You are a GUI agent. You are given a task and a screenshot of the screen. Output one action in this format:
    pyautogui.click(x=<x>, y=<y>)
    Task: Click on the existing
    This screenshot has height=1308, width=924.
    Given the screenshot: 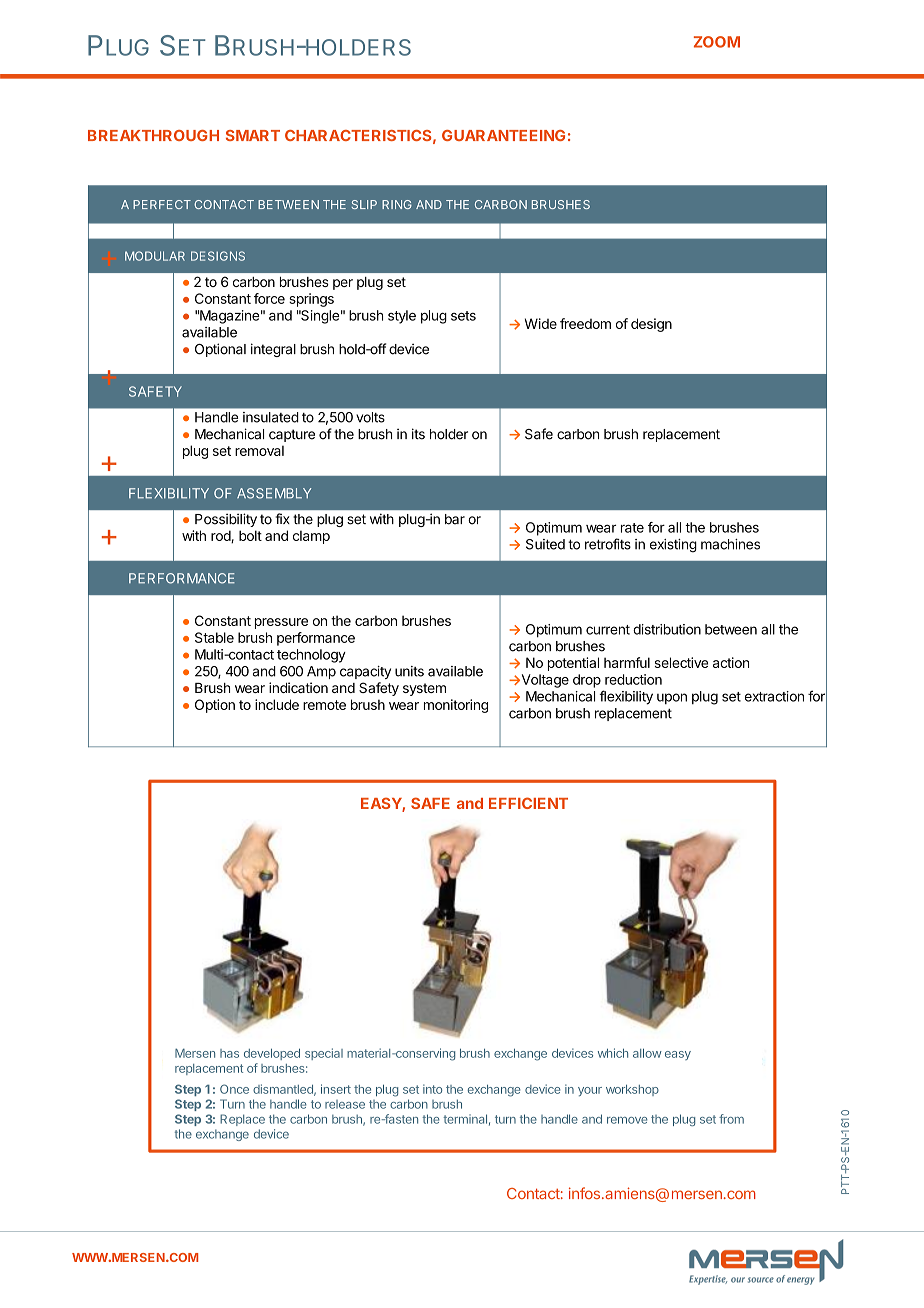 What is the action you would take?
    pyautogui.click(x=673, y=546)
